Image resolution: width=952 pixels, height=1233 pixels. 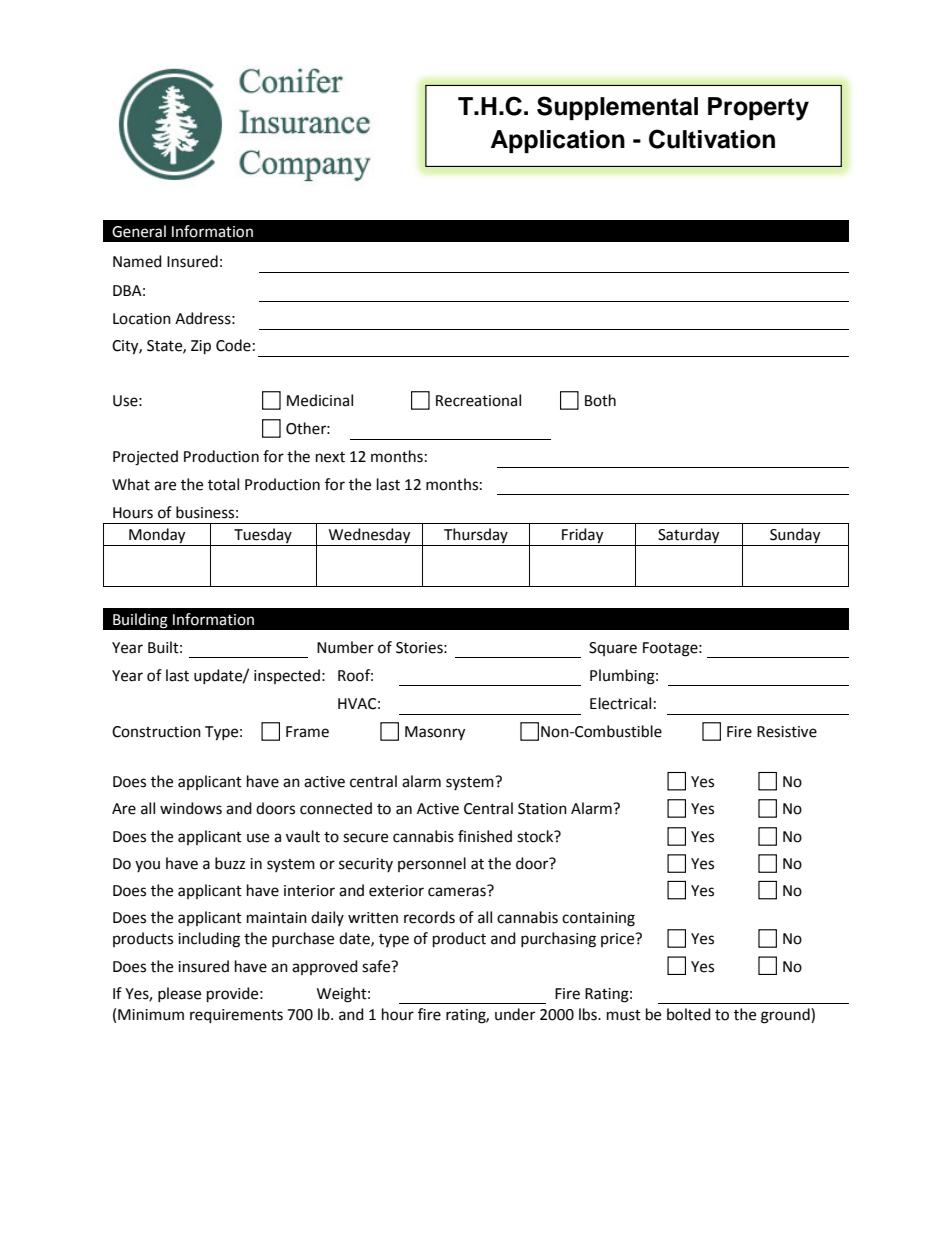 What do you see at coordinates (712, 139) in the page?
I see `Cultivation` at bounding box center [712, 139].
